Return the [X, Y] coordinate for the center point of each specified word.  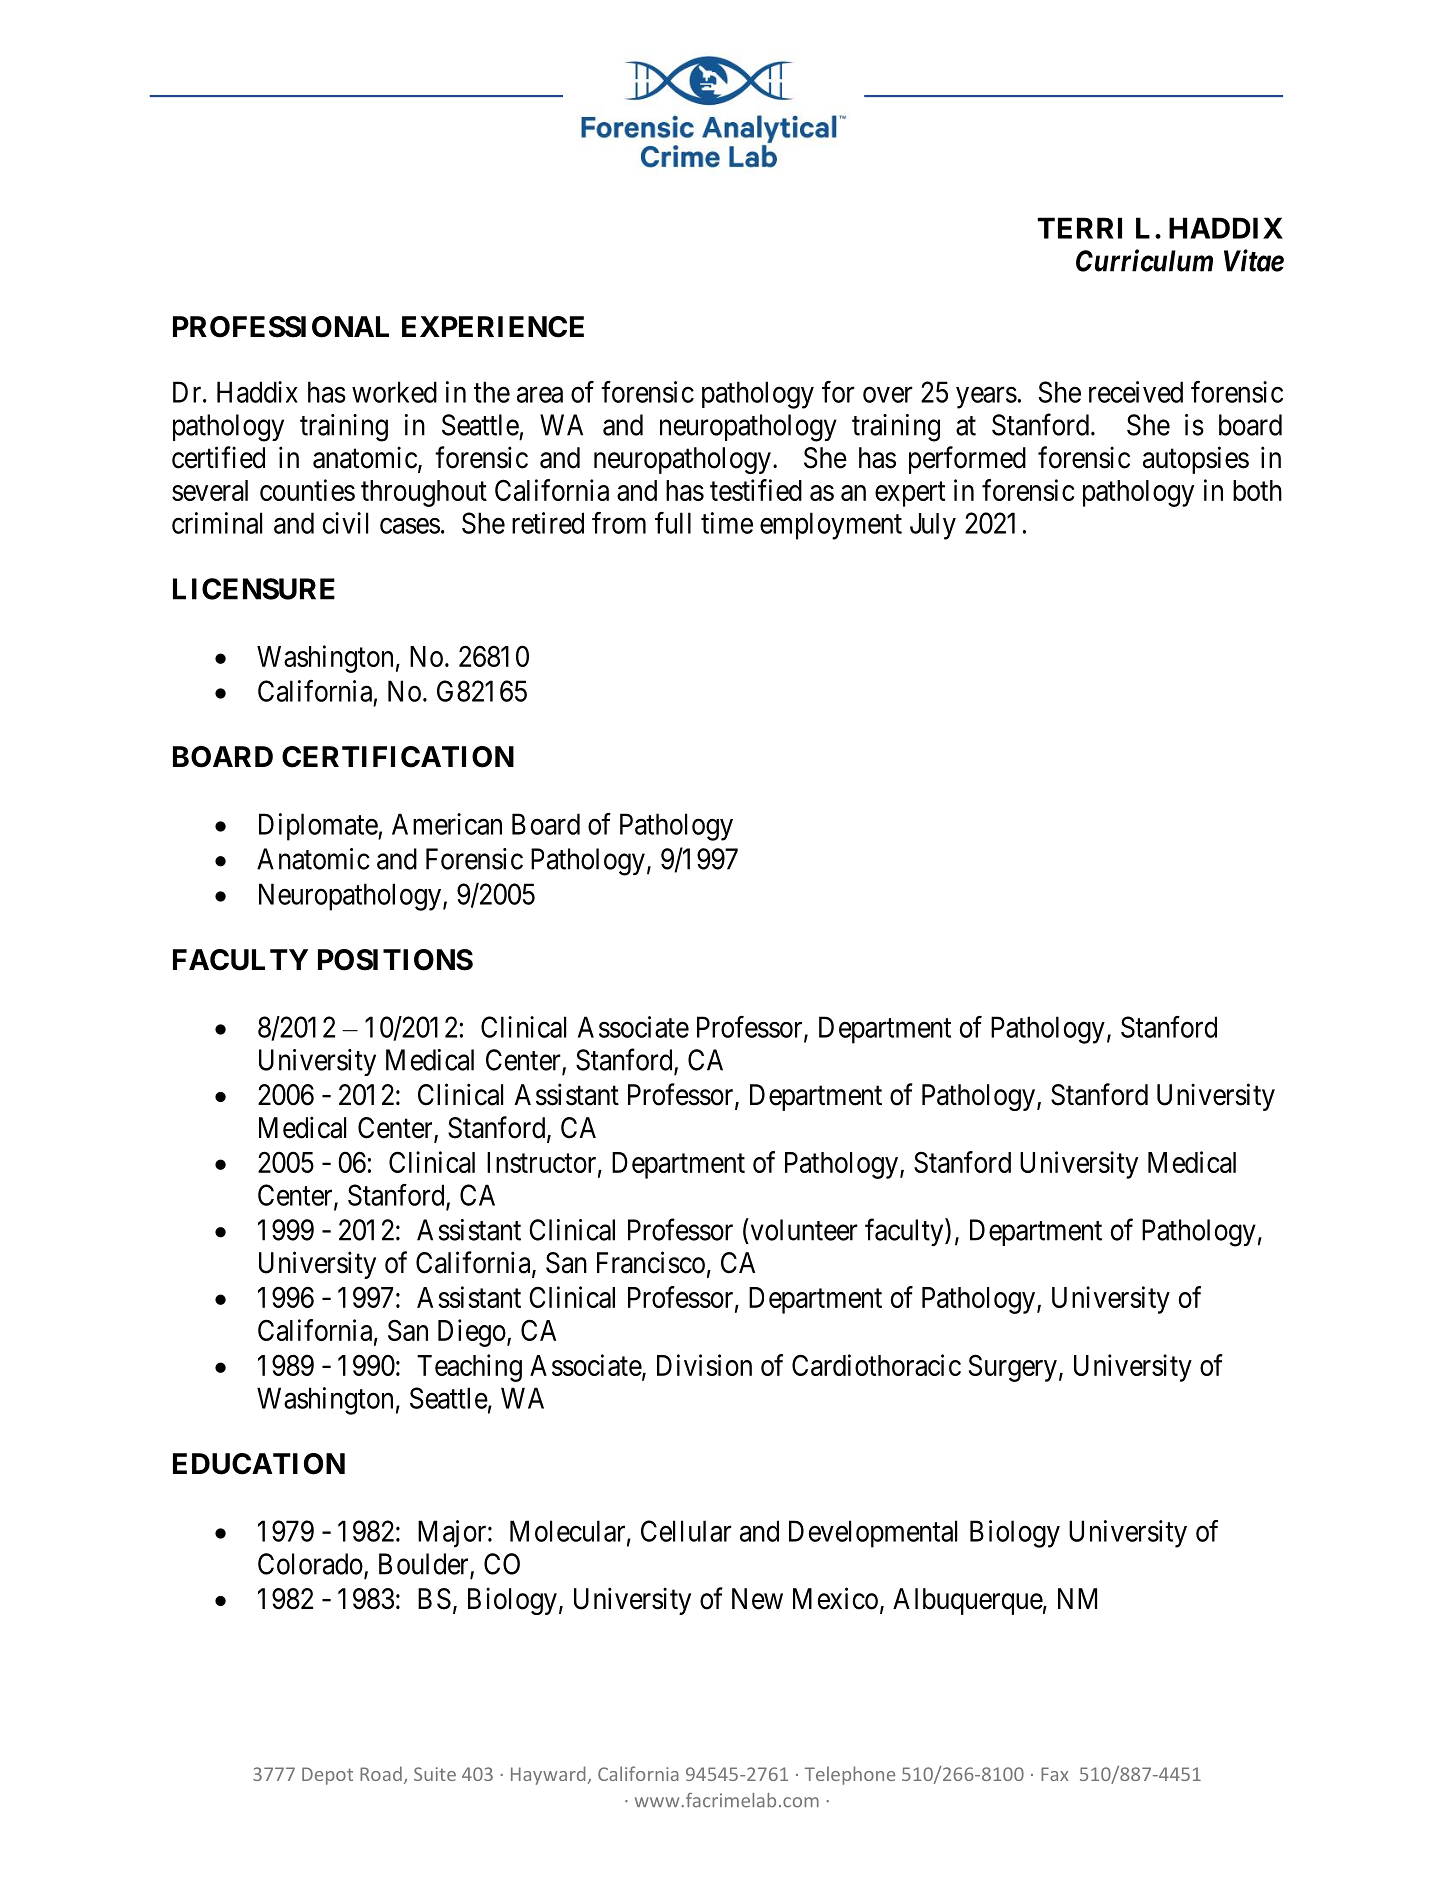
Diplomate [319, 827]
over [888, 395]
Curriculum [1144, 260]
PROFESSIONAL [281, 327]
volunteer [803, 1229]
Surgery [1013, 1368]
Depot [327, 1776]
